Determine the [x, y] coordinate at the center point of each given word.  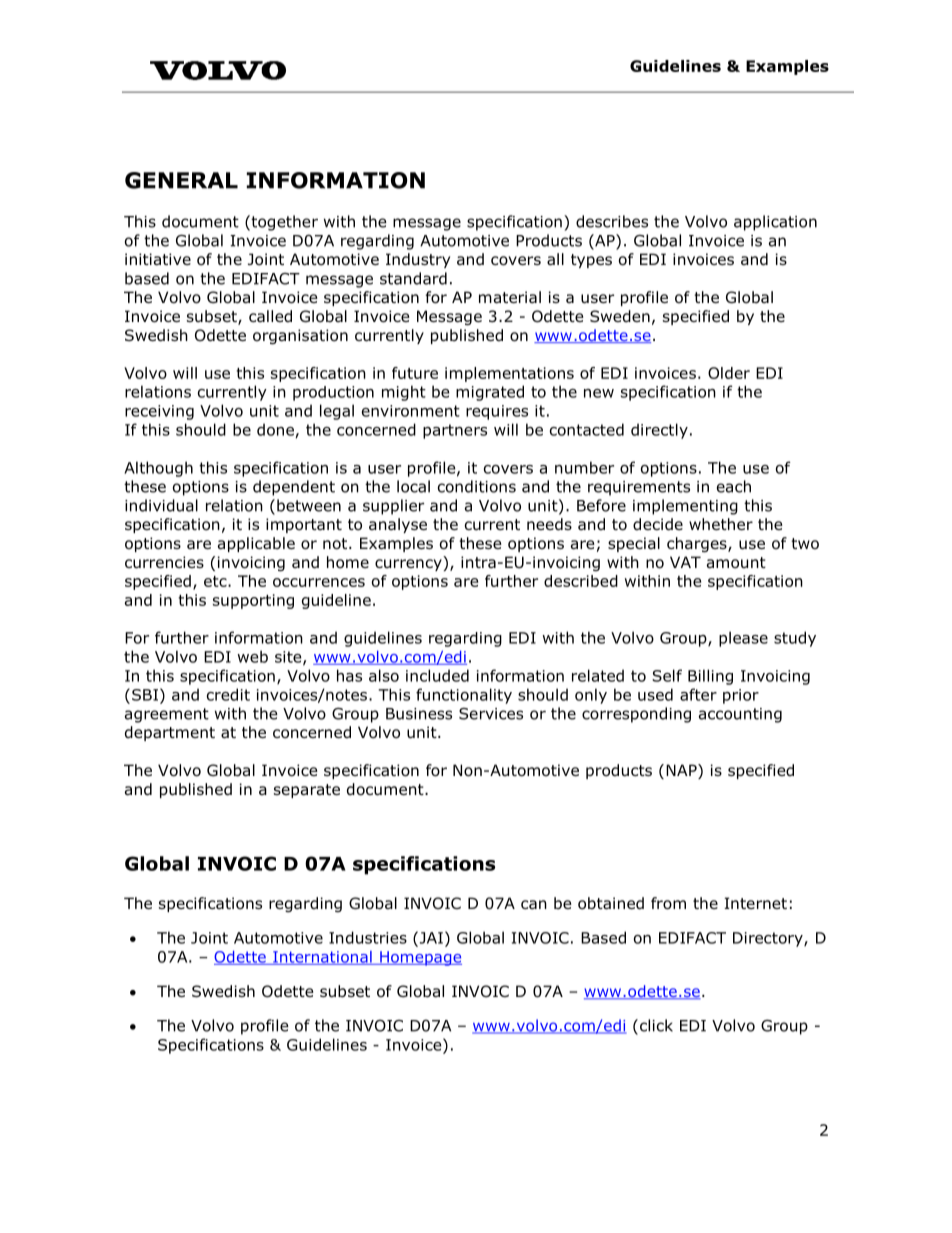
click [655, 1026]
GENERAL [181, 180]
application [775, 223]
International [322, 958]
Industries [368, 937]
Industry [418, 260]
